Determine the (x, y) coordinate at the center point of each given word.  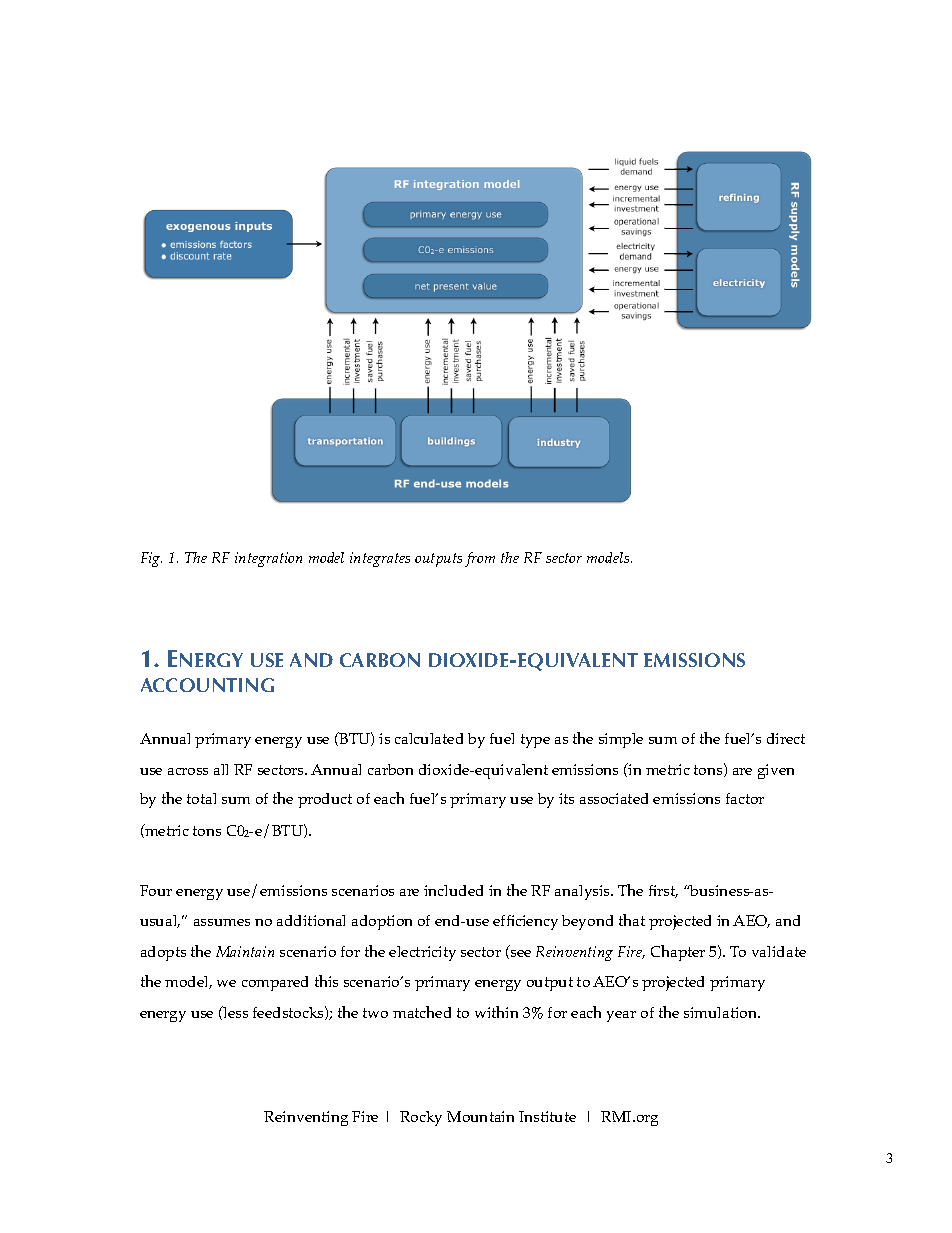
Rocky (421, 1118)
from (480, 559)
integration (268, 559)
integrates (380, 559)
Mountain (480, 1116)
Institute (547, 1116)
